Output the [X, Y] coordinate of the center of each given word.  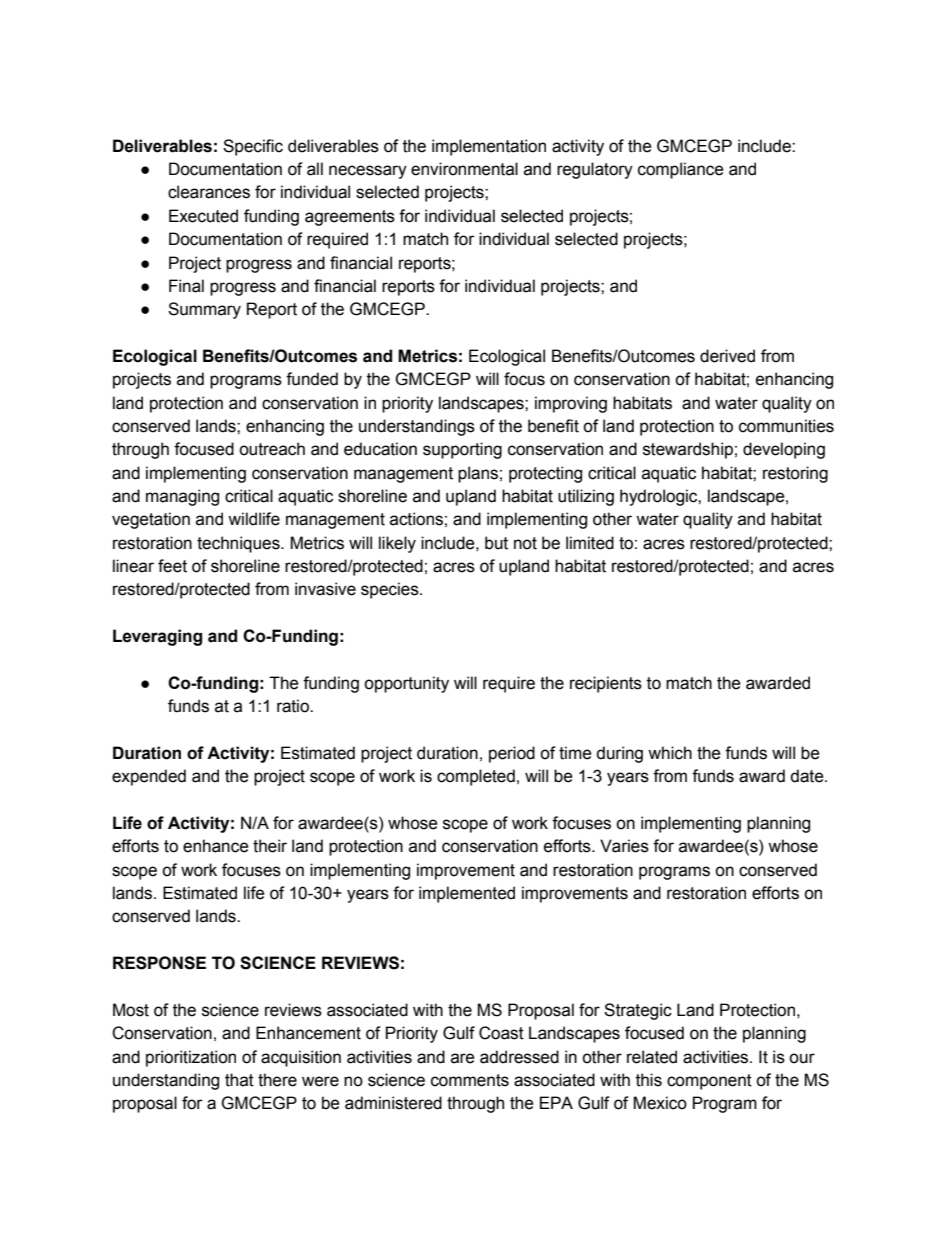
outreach [272, 449]
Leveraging [157, 637]
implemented [467, 894]
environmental [464, 169]
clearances [209, 192]
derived [727, 356]
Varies [624, 846]
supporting [462, 450]
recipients [606, 684]
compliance [681, 170]
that [239, 1080]
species [391, 590]
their [270, 846]
